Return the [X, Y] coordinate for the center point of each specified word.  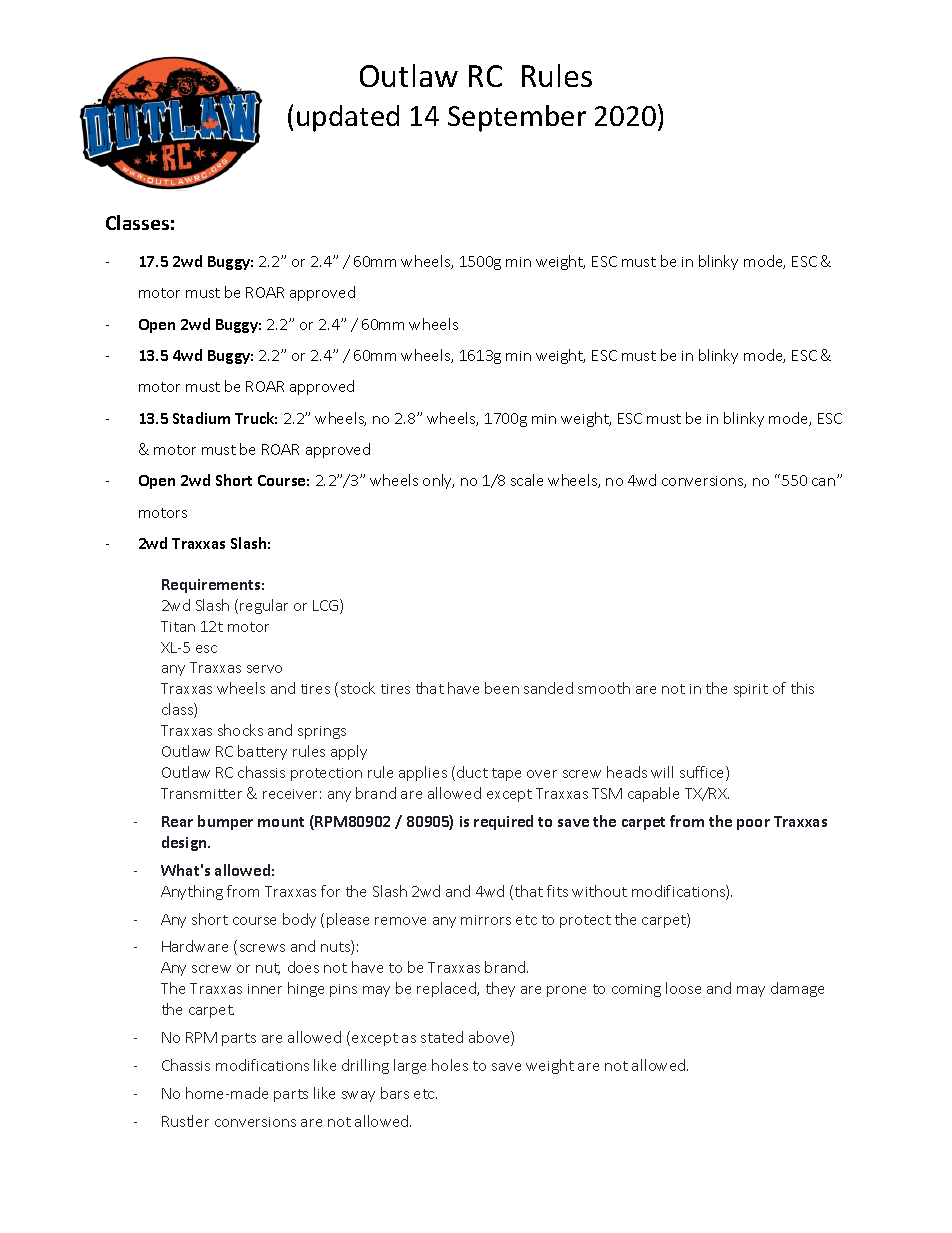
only [438, 481]
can [823, 482]
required [503, 822]
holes [450, 1065]
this [802, 688]
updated [348, 118]
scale [527, 480]
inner [265, 989]
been [502, 688]
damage [797, 989]
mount [281, 822]
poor [753, 824]
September [517, 118]
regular [264, 606]
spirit [751, 690]
